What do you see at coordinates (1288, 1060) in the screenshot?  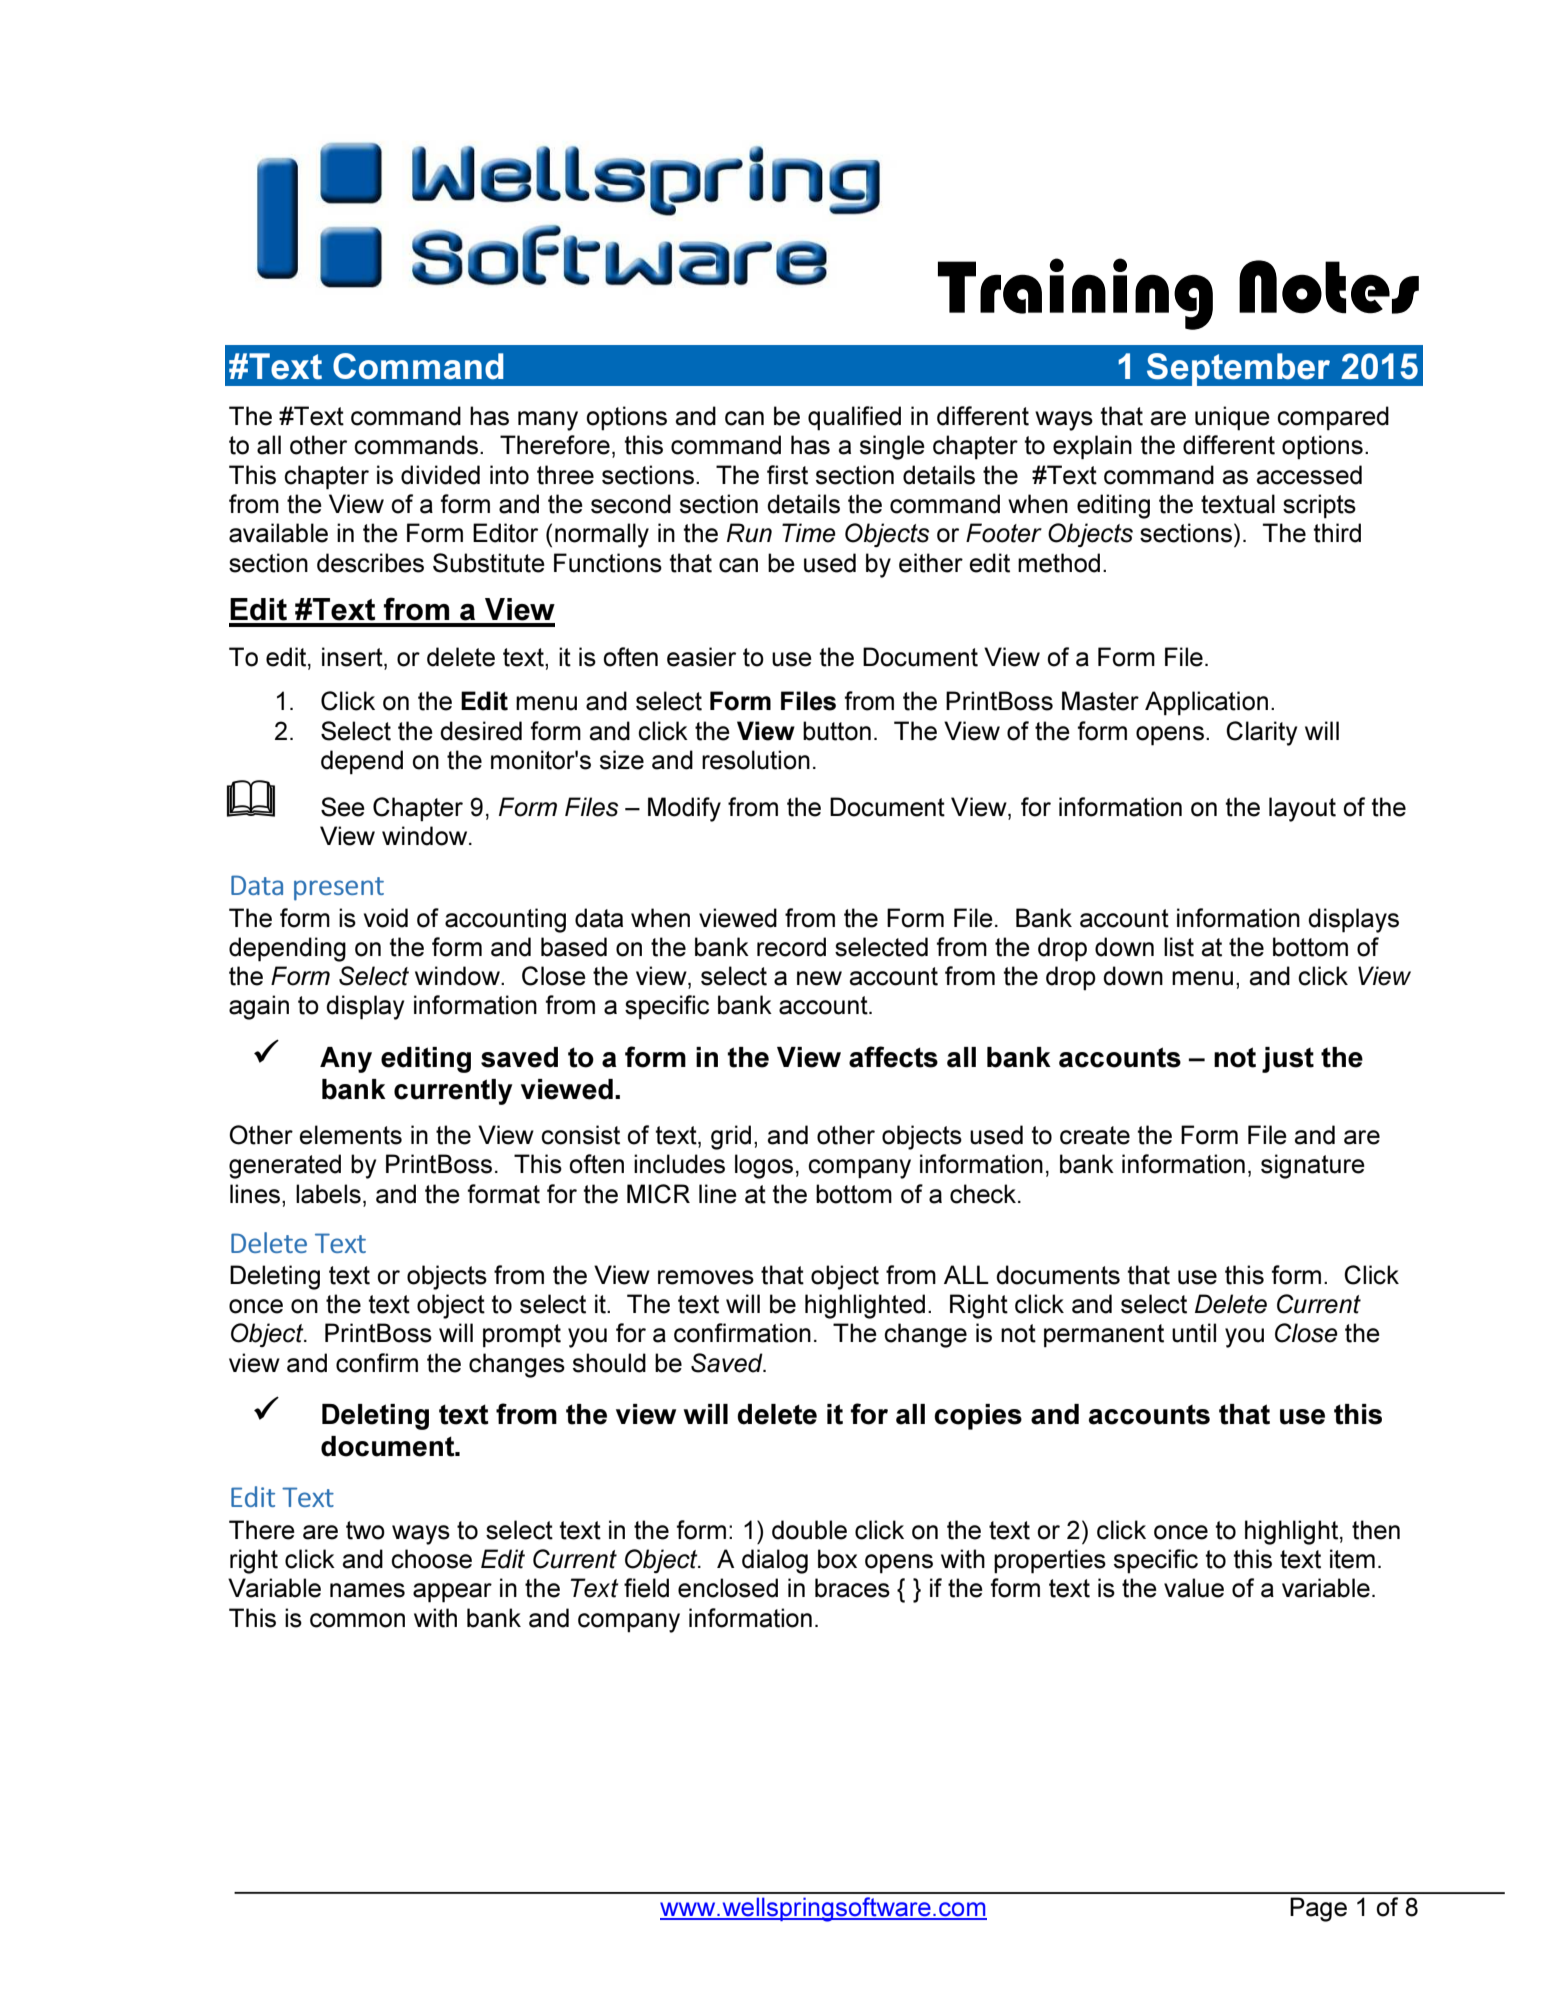 I see `just` at bounding box center [1288, 1060].
